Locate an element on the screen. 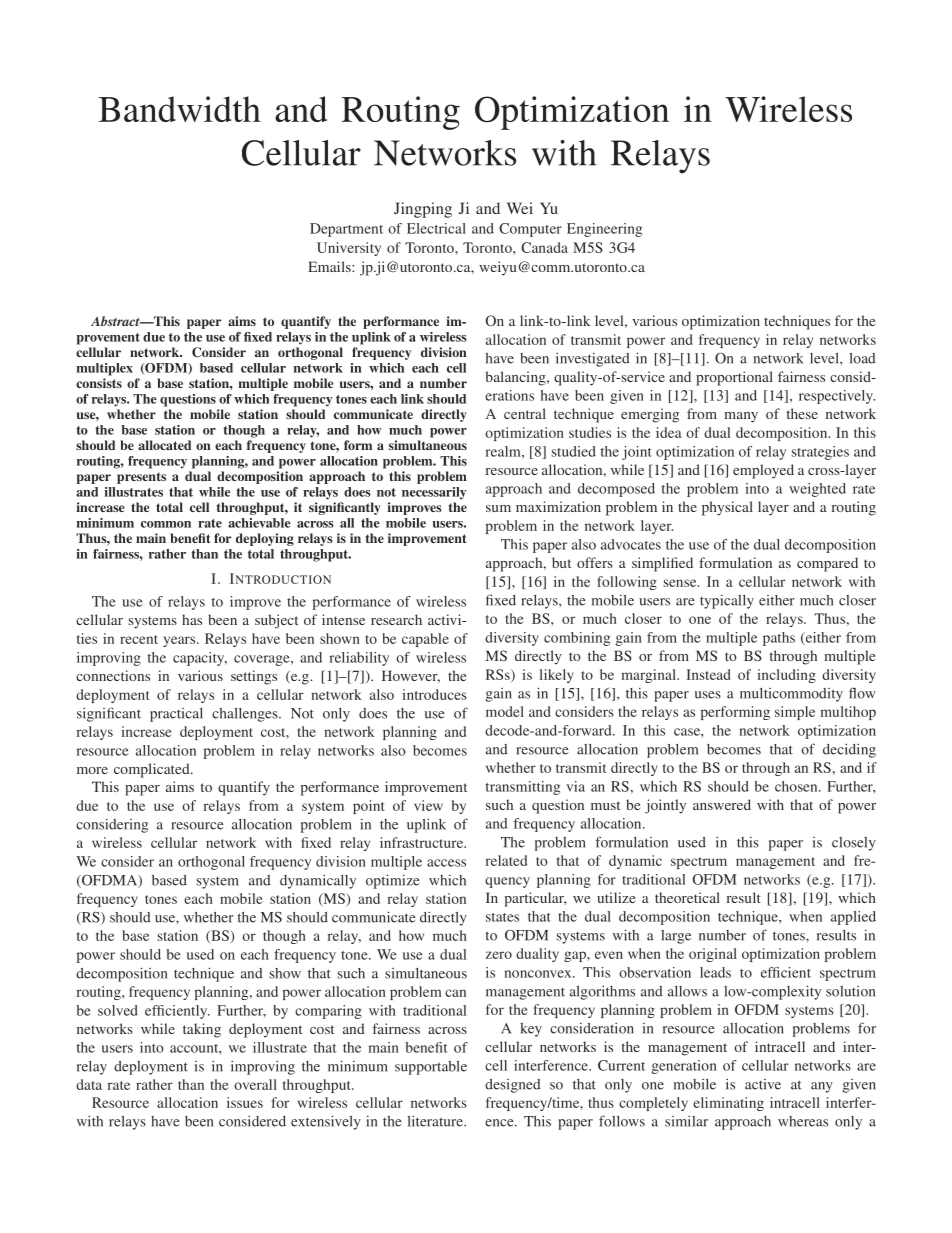 This screenshot has width=952, height=1233. employed is located at coordinates (763, 471).
